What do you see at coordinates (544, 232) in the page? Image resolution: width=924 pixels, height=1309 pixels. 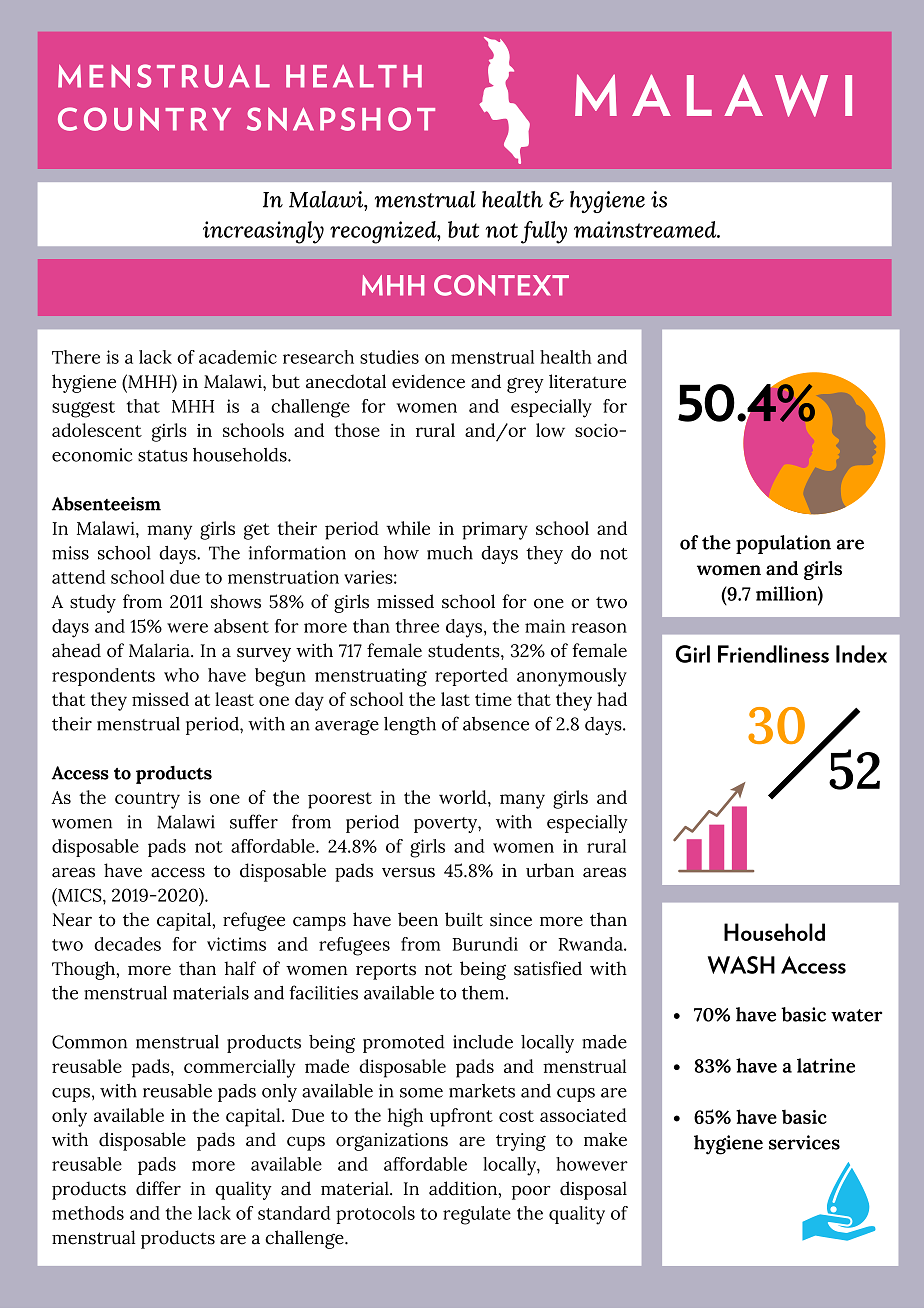 I see `fully` at bounding box center [544, 232].
